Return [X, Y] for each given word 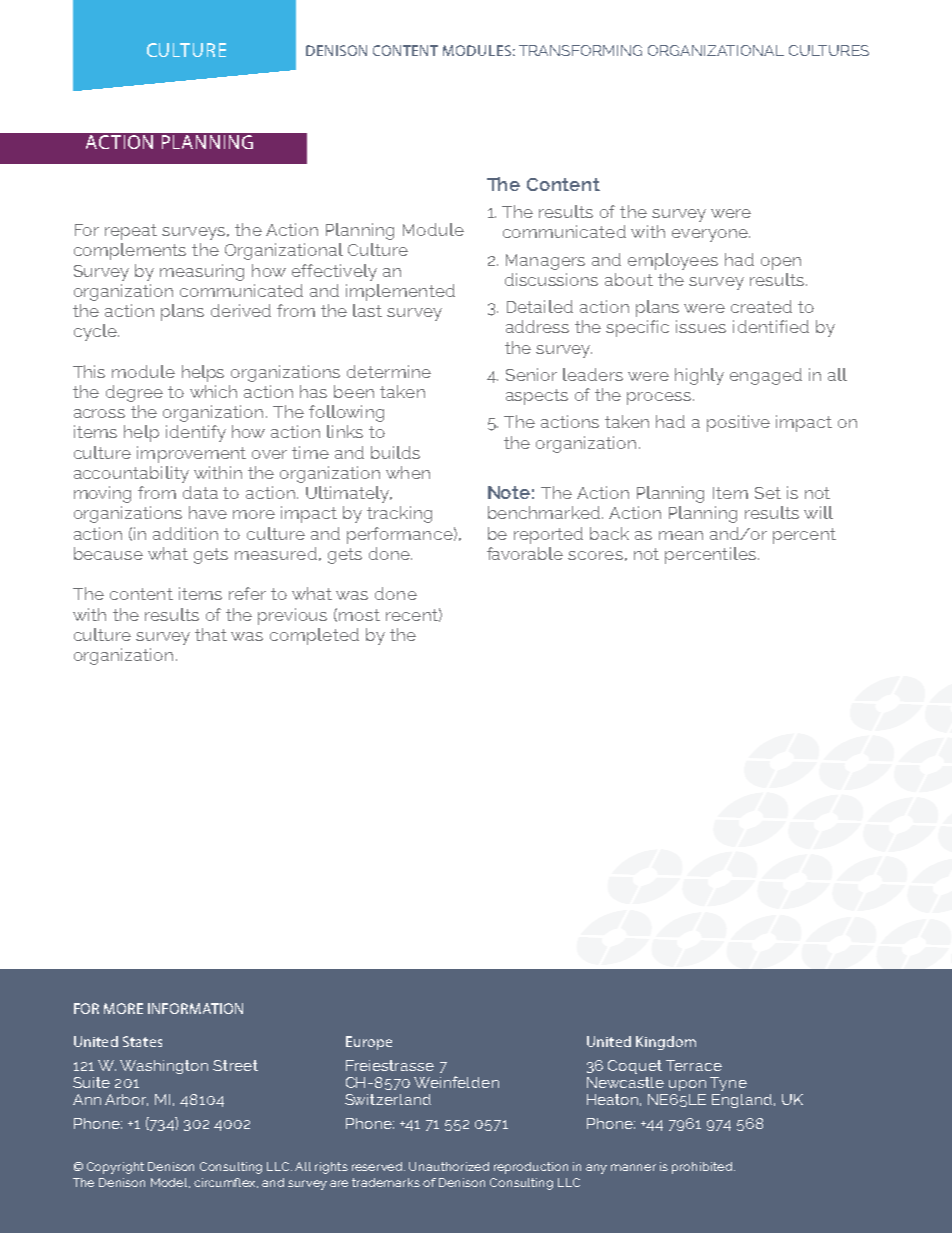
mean [681, 535]
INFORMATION [195, 1008]
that [211, 634]
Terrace [694, 1065]
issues [701, 326]
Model [170, 1183]
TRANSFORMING [580, 50]
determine [389, 371]
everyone [711, 235]
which [213, 391]
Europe [369, 1043]
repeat [131, 232]
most [359, 615]
